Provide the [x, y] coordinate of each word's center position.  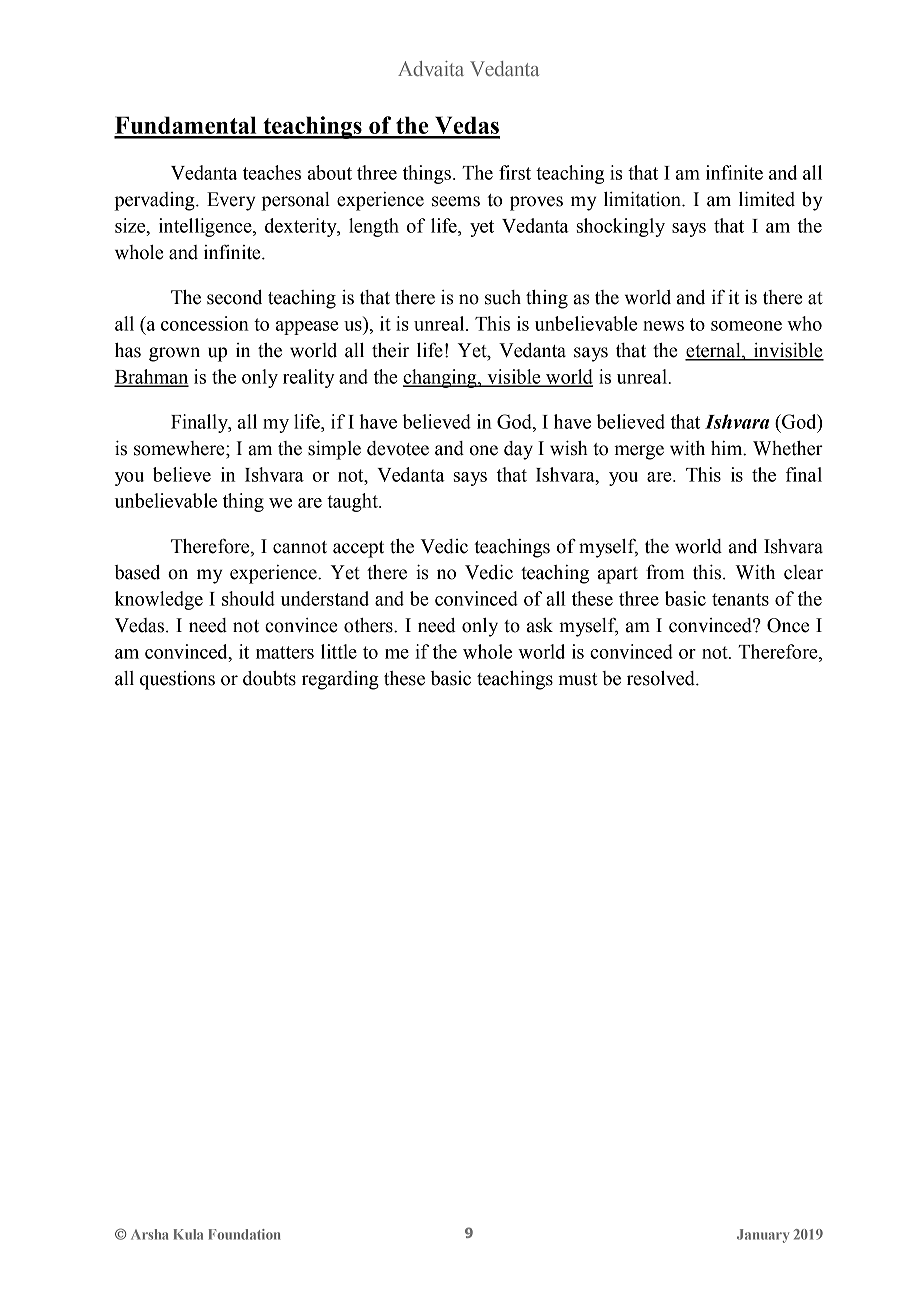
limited [767, 199]
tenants [740, 599]
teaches [272, 172]
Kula [188, 1234]
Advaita [431, 68]
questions [177, 680]
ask [540, 625]
